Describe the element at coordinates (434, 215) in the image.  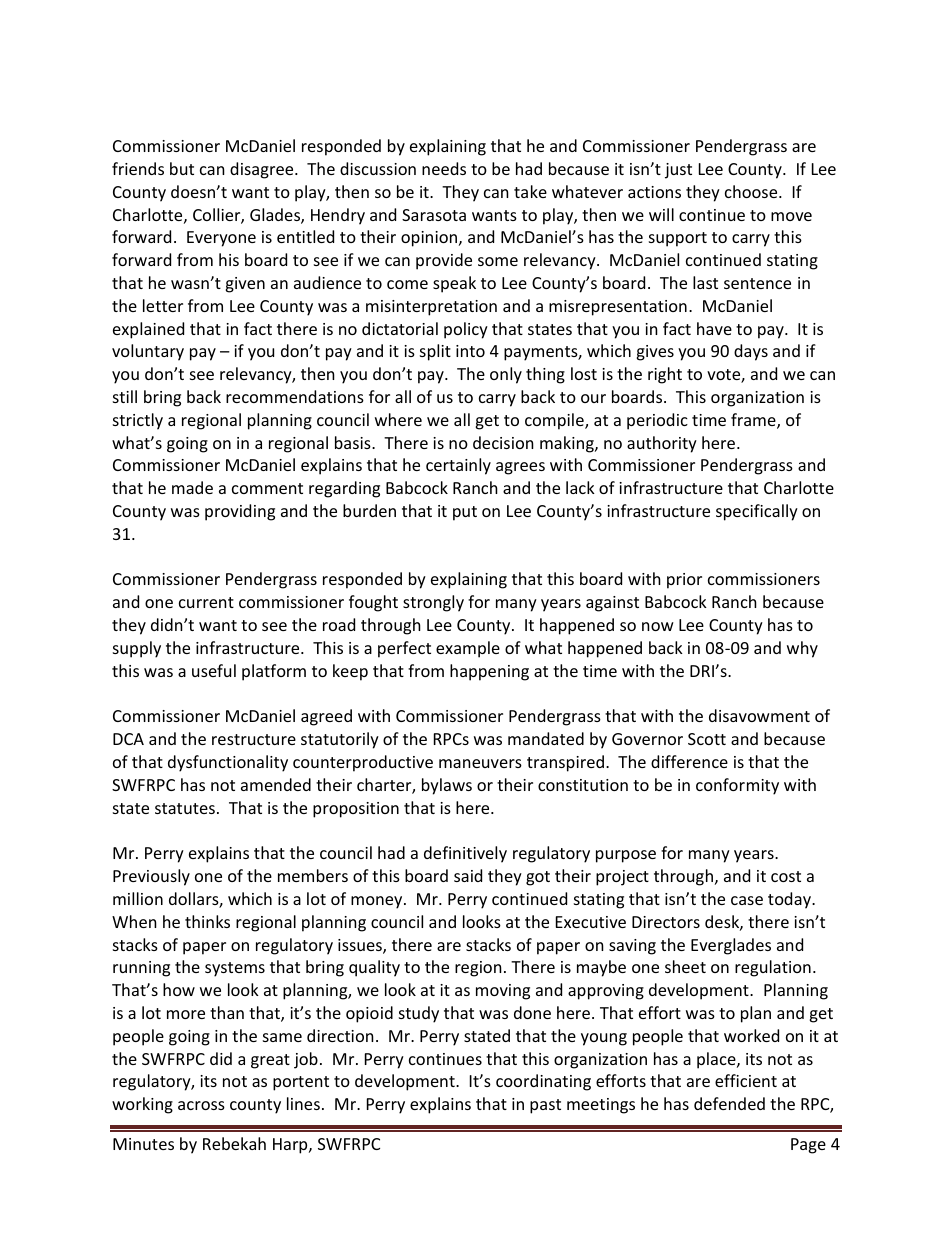
I see `Sarasota` at that location.
